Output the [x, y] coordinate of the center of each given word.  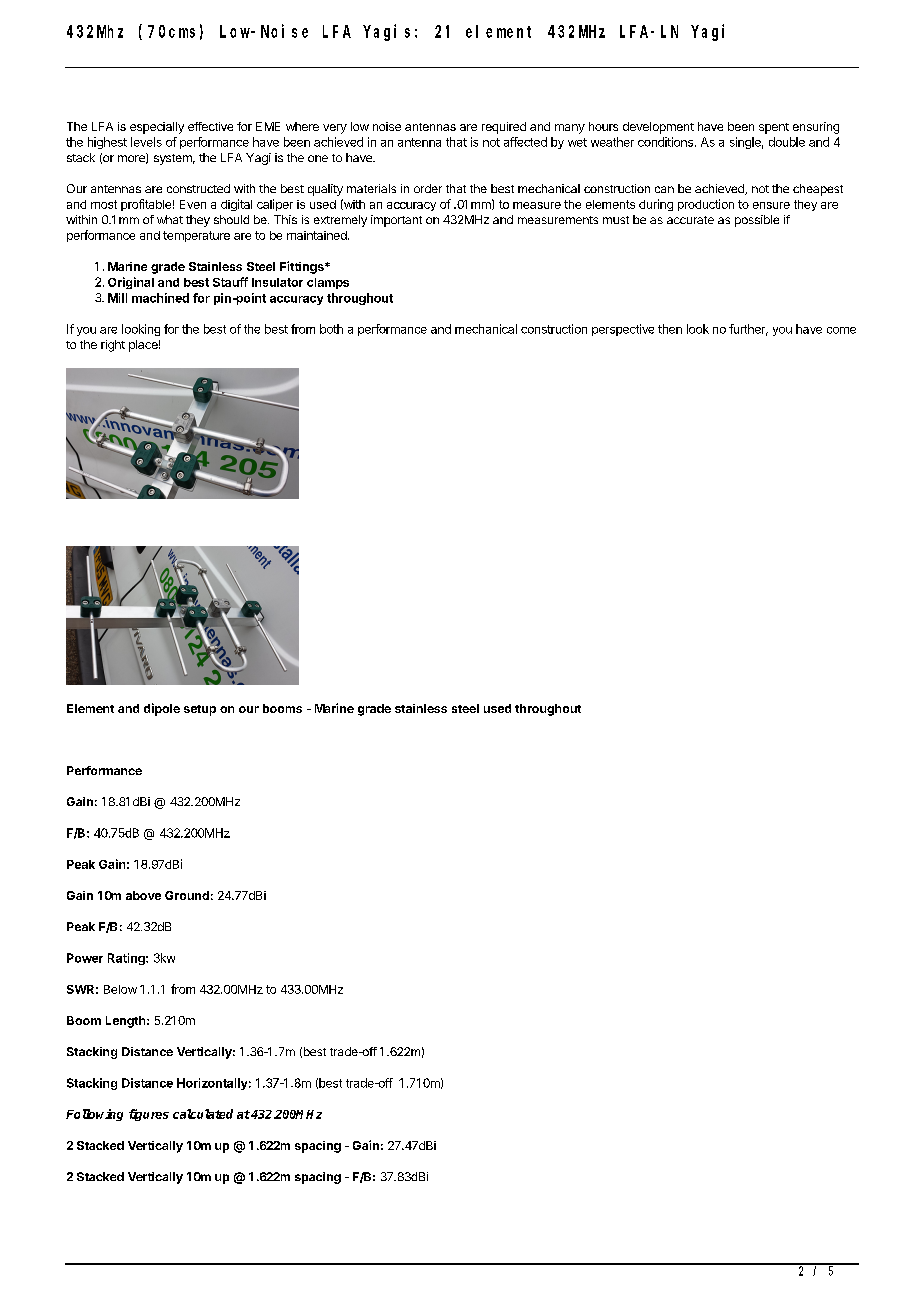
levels [146, 142]
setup [200, 710]
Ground [187, 895]
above [143, 895]
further [748, 330]
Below [120, 989]
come [841, 330]
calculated [203, 1114]
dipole [162, 709]
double [787, 142]
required [504, 128]
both [331, 329]
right [113, 346]
